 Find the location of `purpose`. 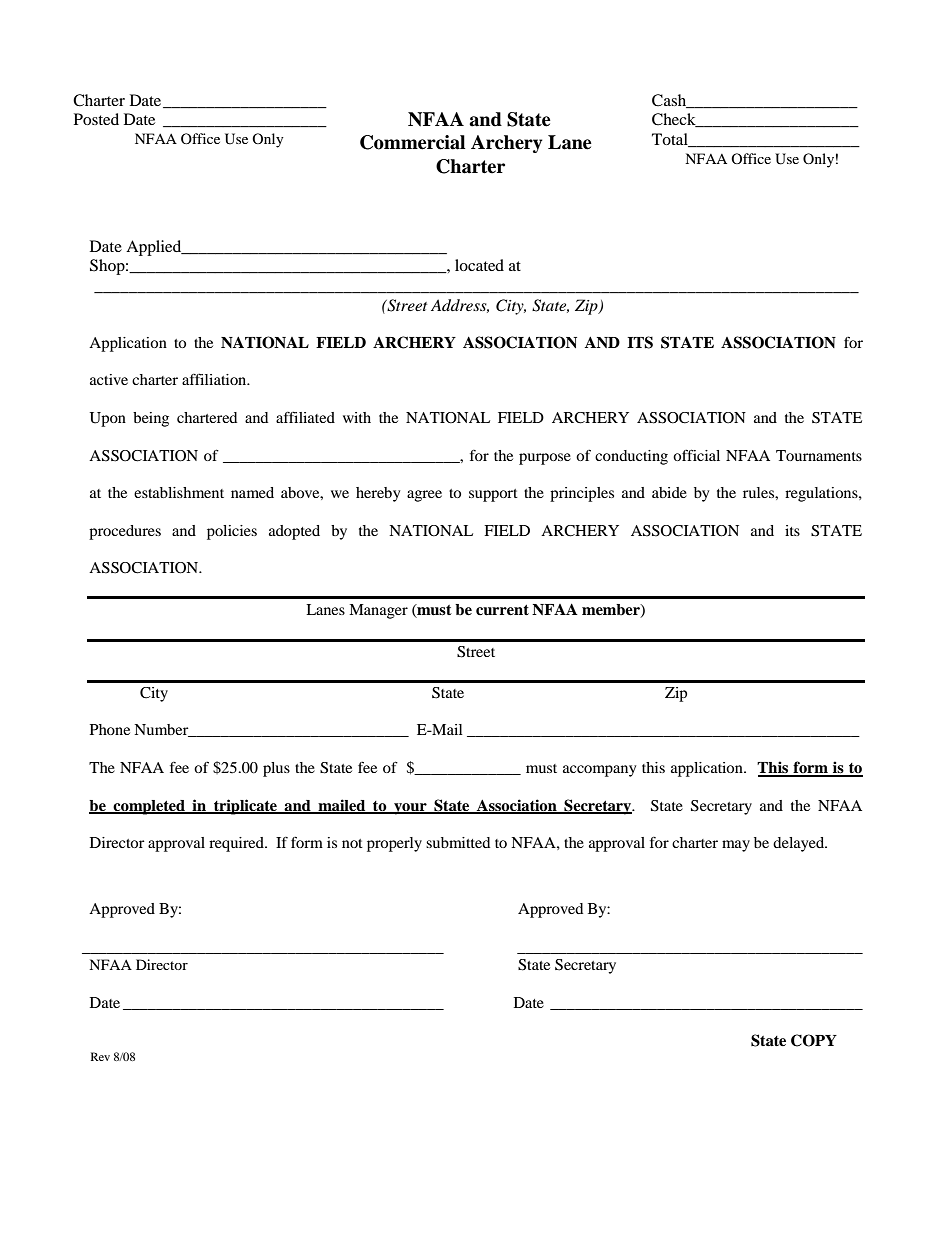

purpose is located at coordinates (545, 459).
